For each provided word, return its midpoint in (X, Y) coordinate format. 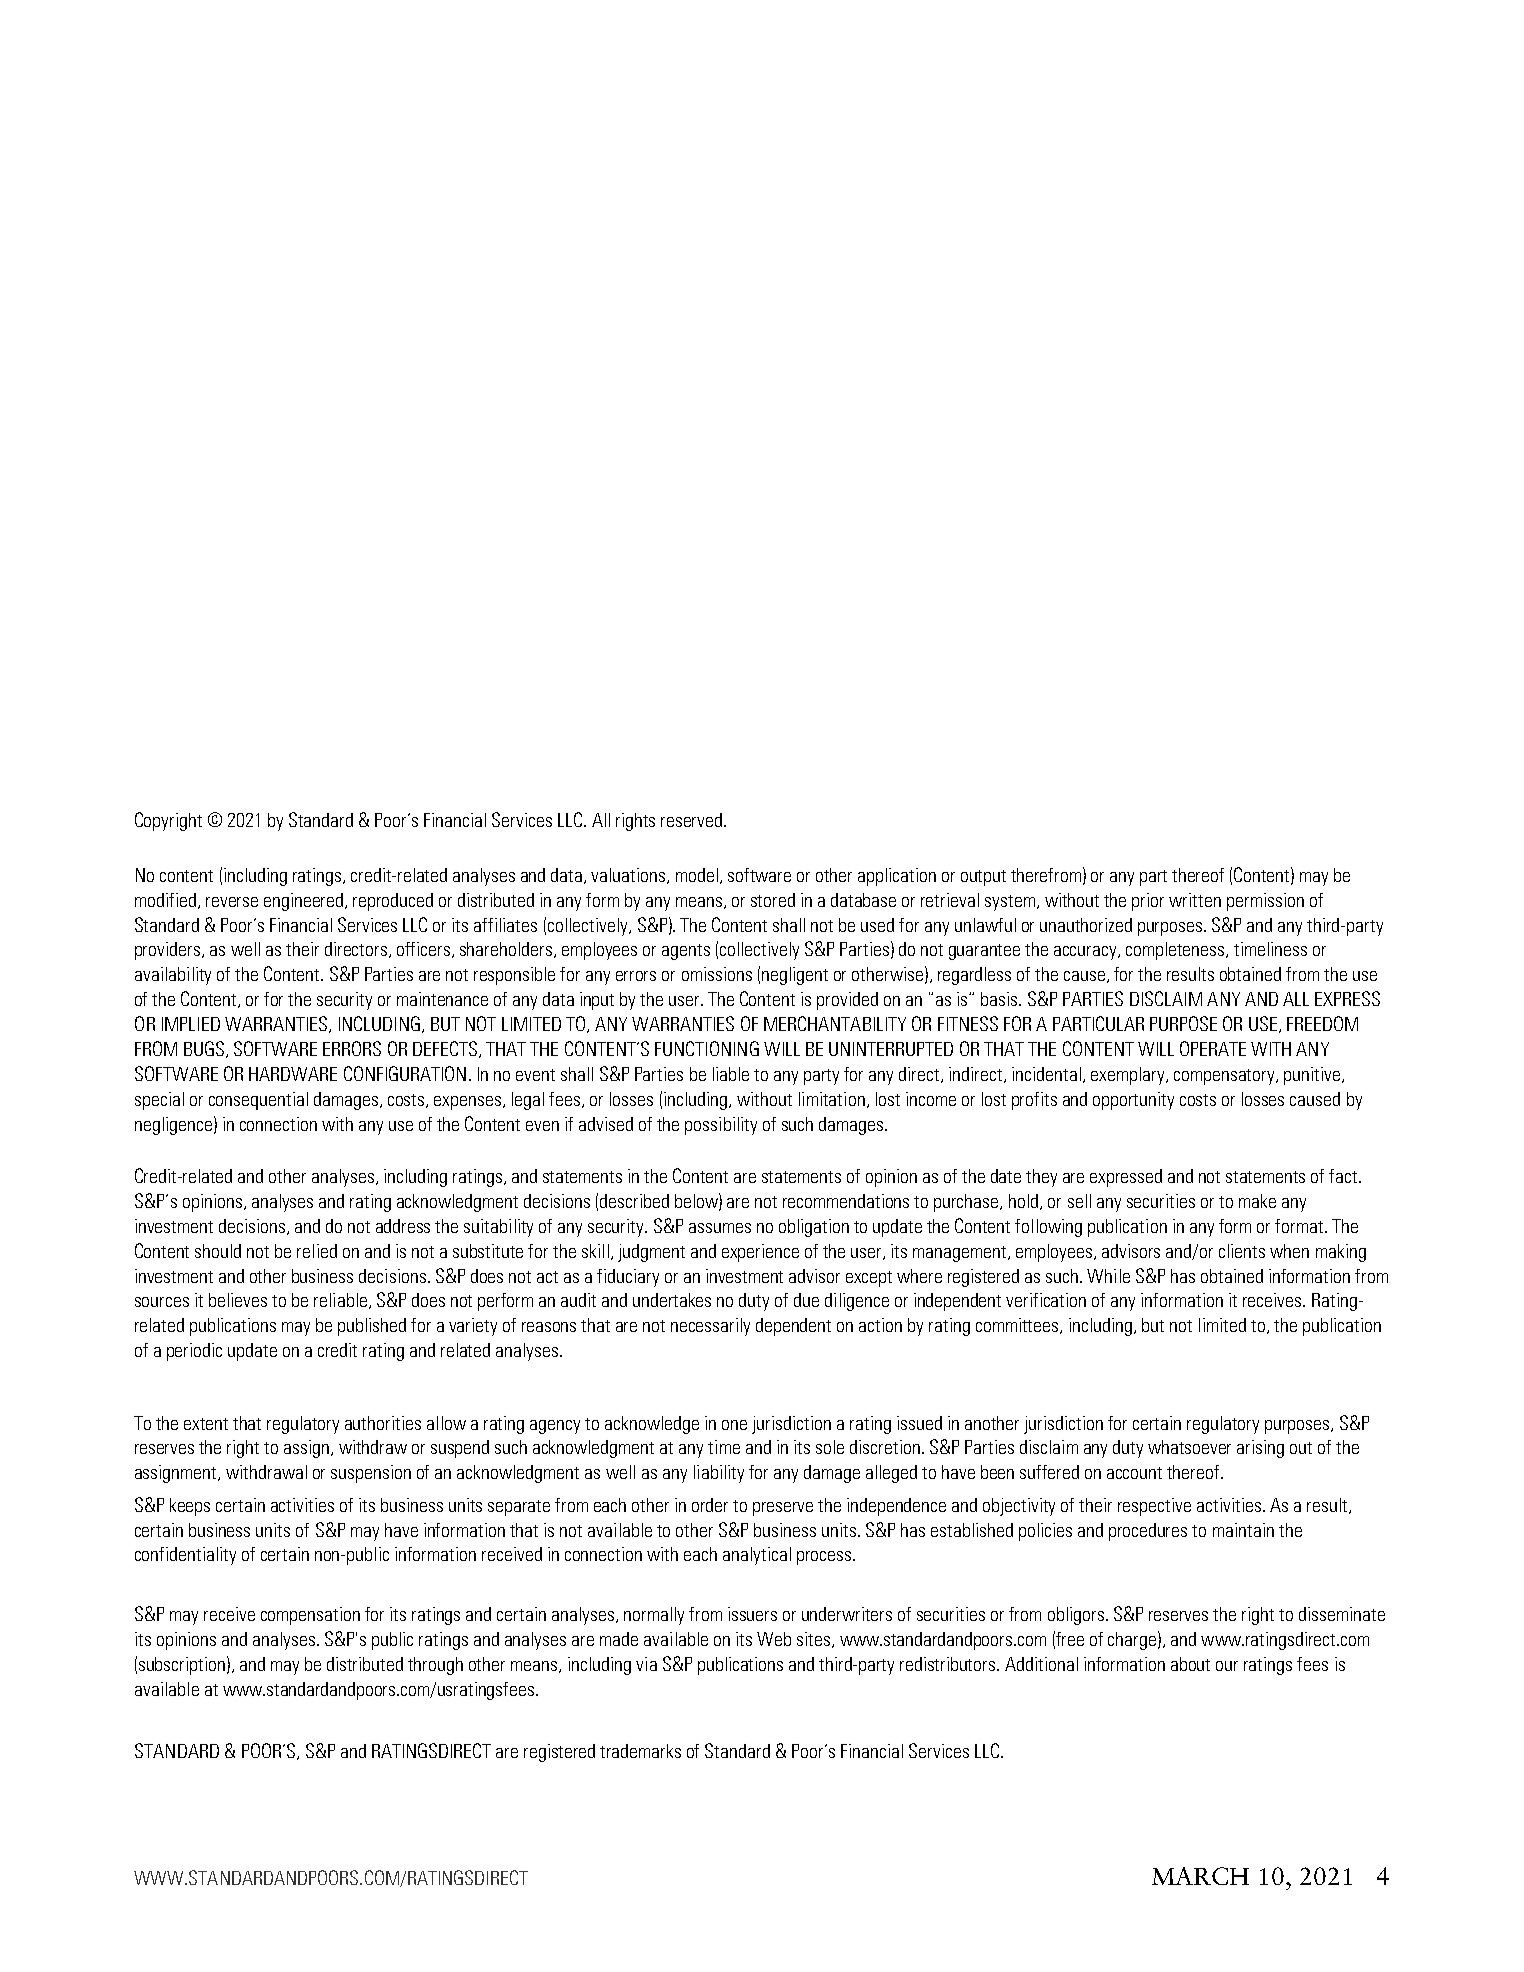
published (372, 1327)
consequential (258, 1101)
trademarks (640, 1751)
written (1195, 900)
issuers (752, 1614)
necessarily (710, 1327)
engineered (305, 902)
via (646, 1664)
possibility (721, 1126)
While (1108, 1276)
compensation (310, 1616)
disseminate (1342, 1614)
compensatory (1225, 1077)
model (697, 875)
